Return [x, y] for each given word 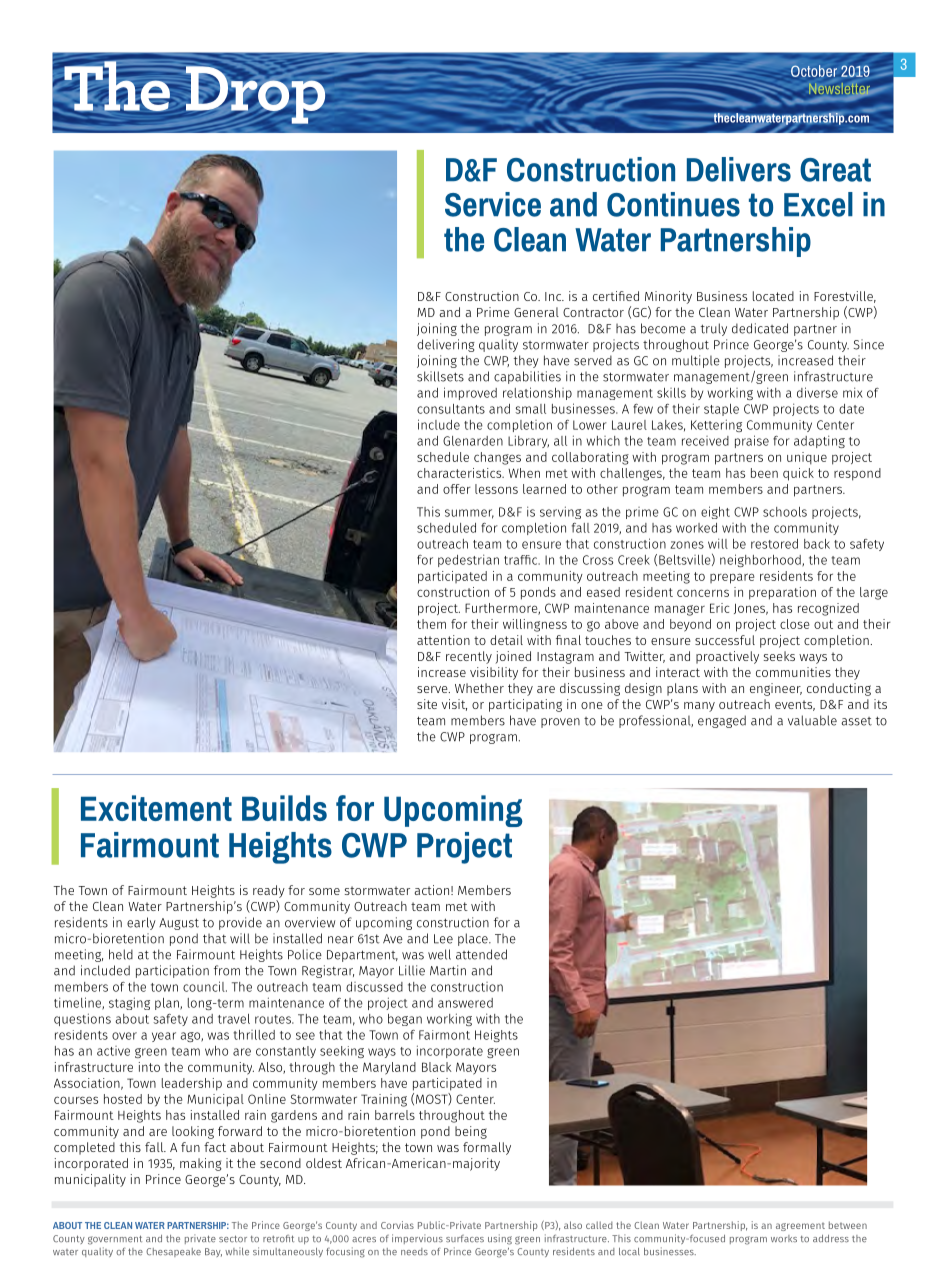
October [814, 71]
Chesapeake [173, 1252]
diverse [817, 392]
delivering [446, 345]
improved [470, 393]
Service [493, 204]
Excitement [156, 808]
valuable [812, 720]
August [179, 924]
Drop [255, 95]
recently [469, 657]
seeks [779, 656]
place [474, 939]
